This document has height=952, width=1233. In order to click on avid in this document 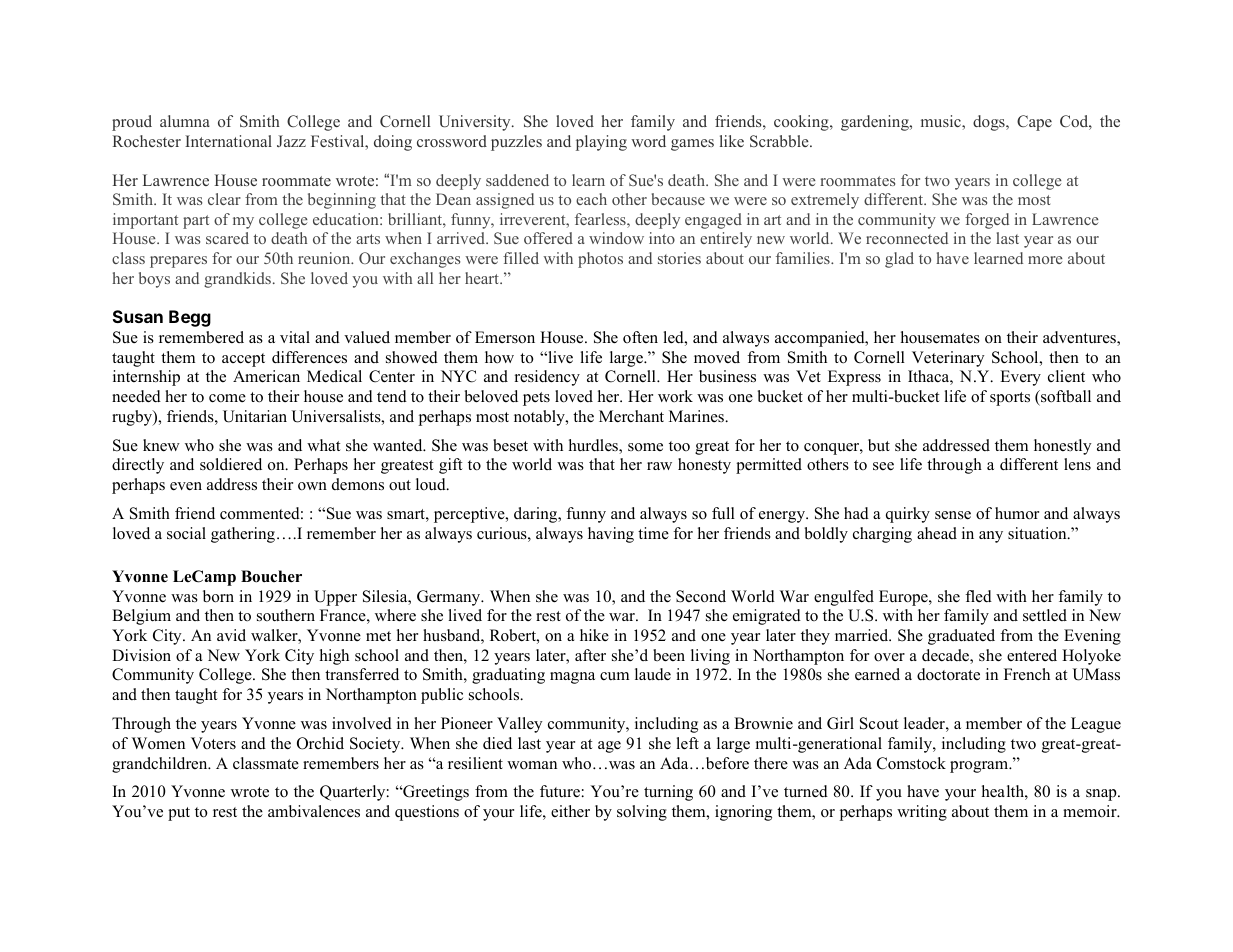, I will do `click(231, 635)`.
